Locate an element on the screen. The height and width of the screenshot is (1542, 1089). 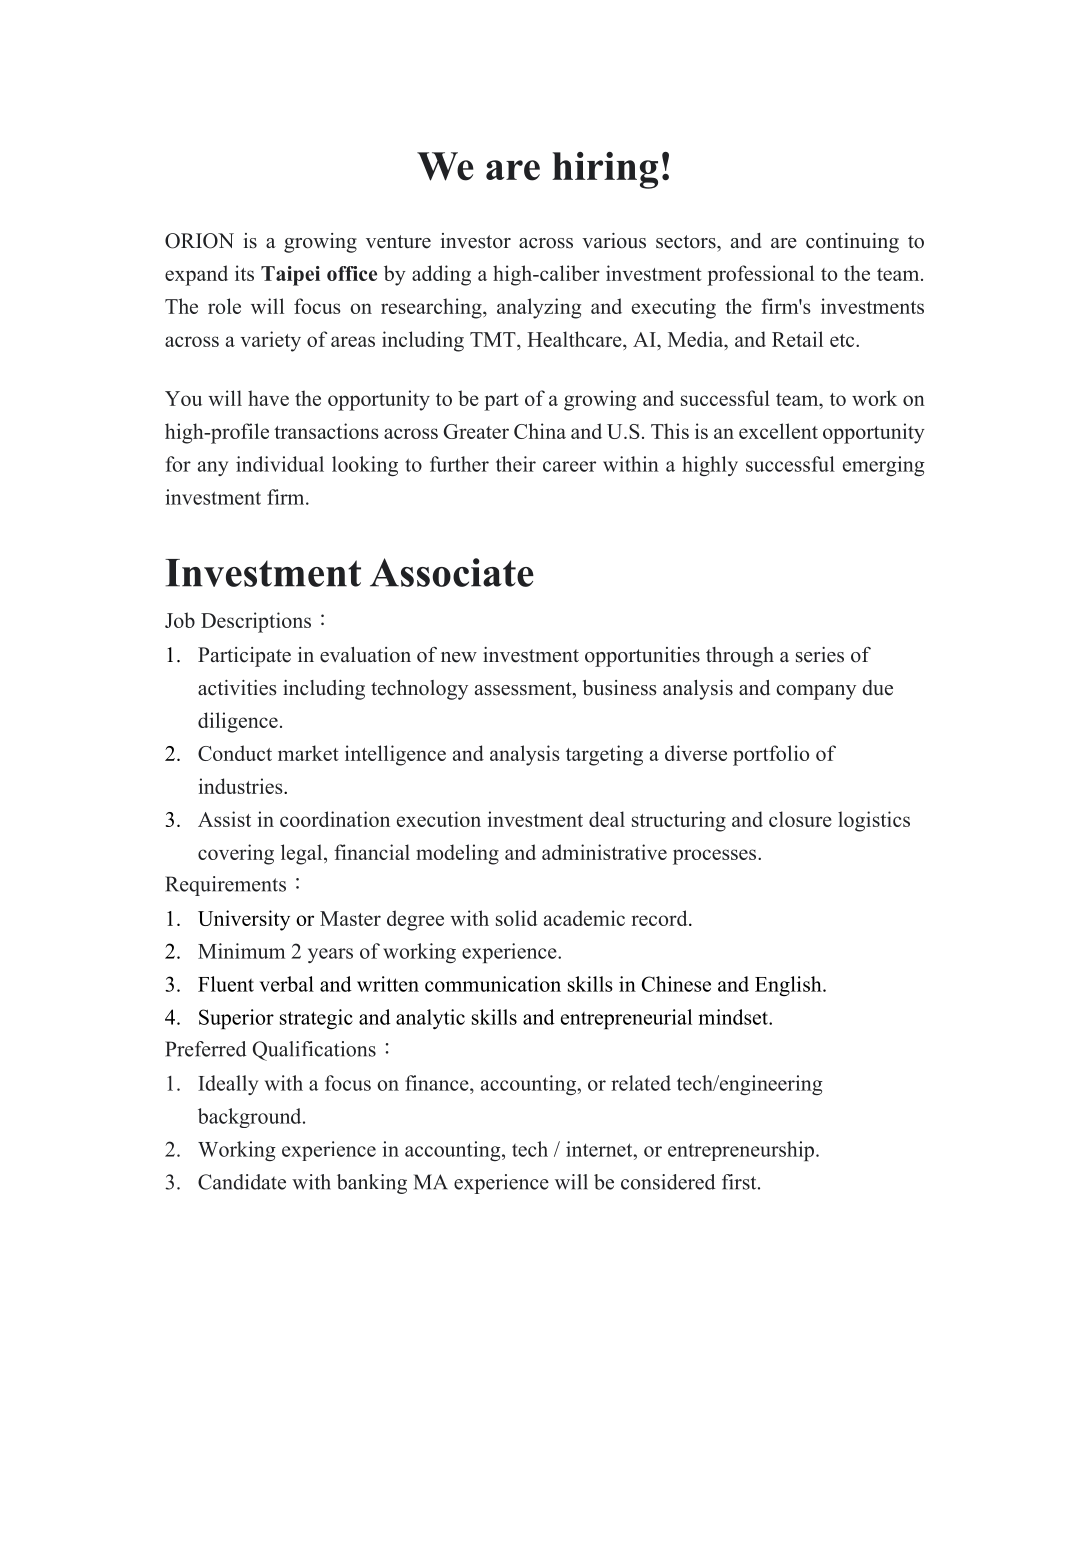
administrative is located at coordinates (604, 852).
